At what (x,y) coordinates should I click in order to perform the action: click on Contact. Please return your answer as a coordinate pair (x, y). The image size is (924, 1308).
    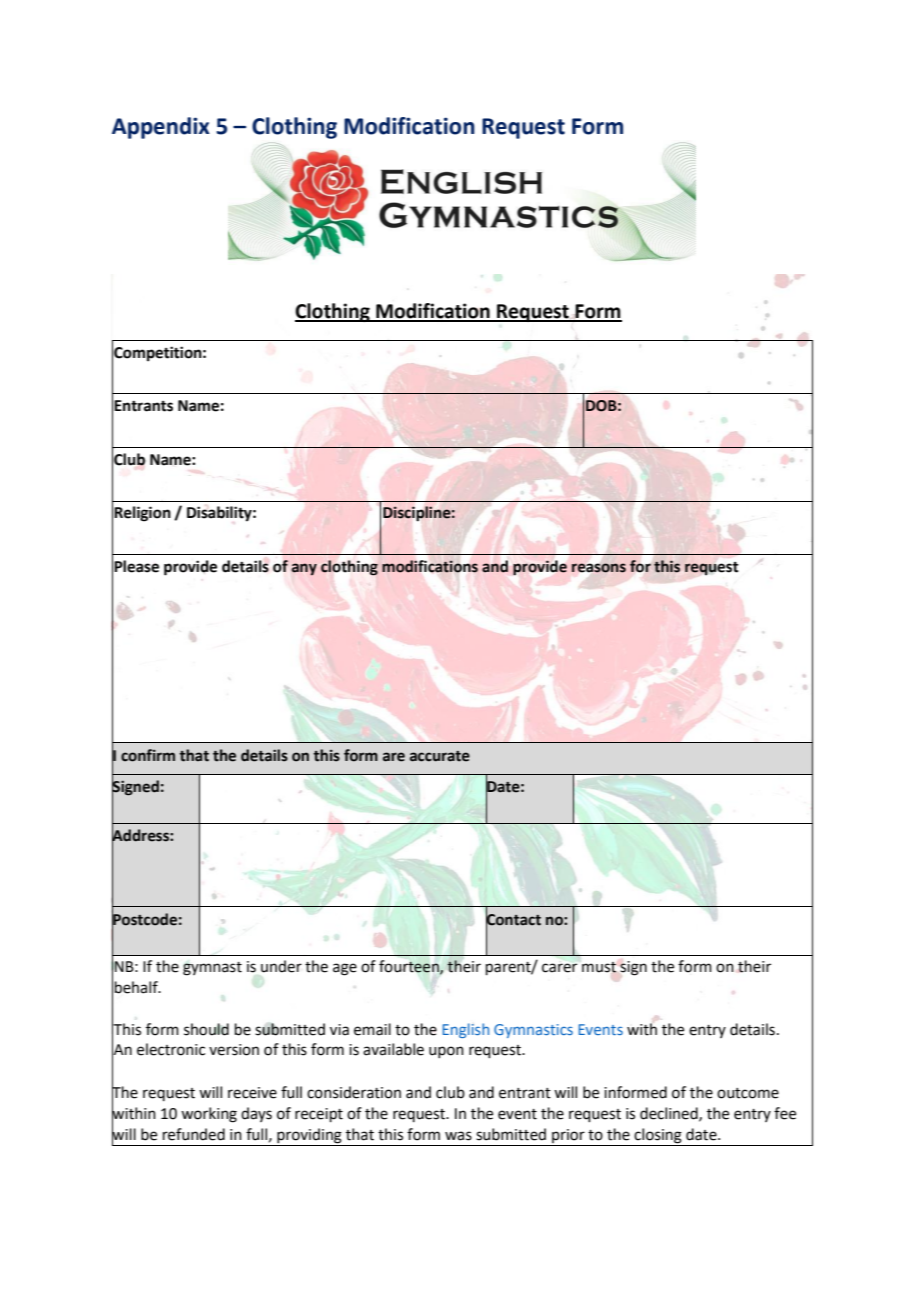
    Looking at the image, I should click on (513, 919).
